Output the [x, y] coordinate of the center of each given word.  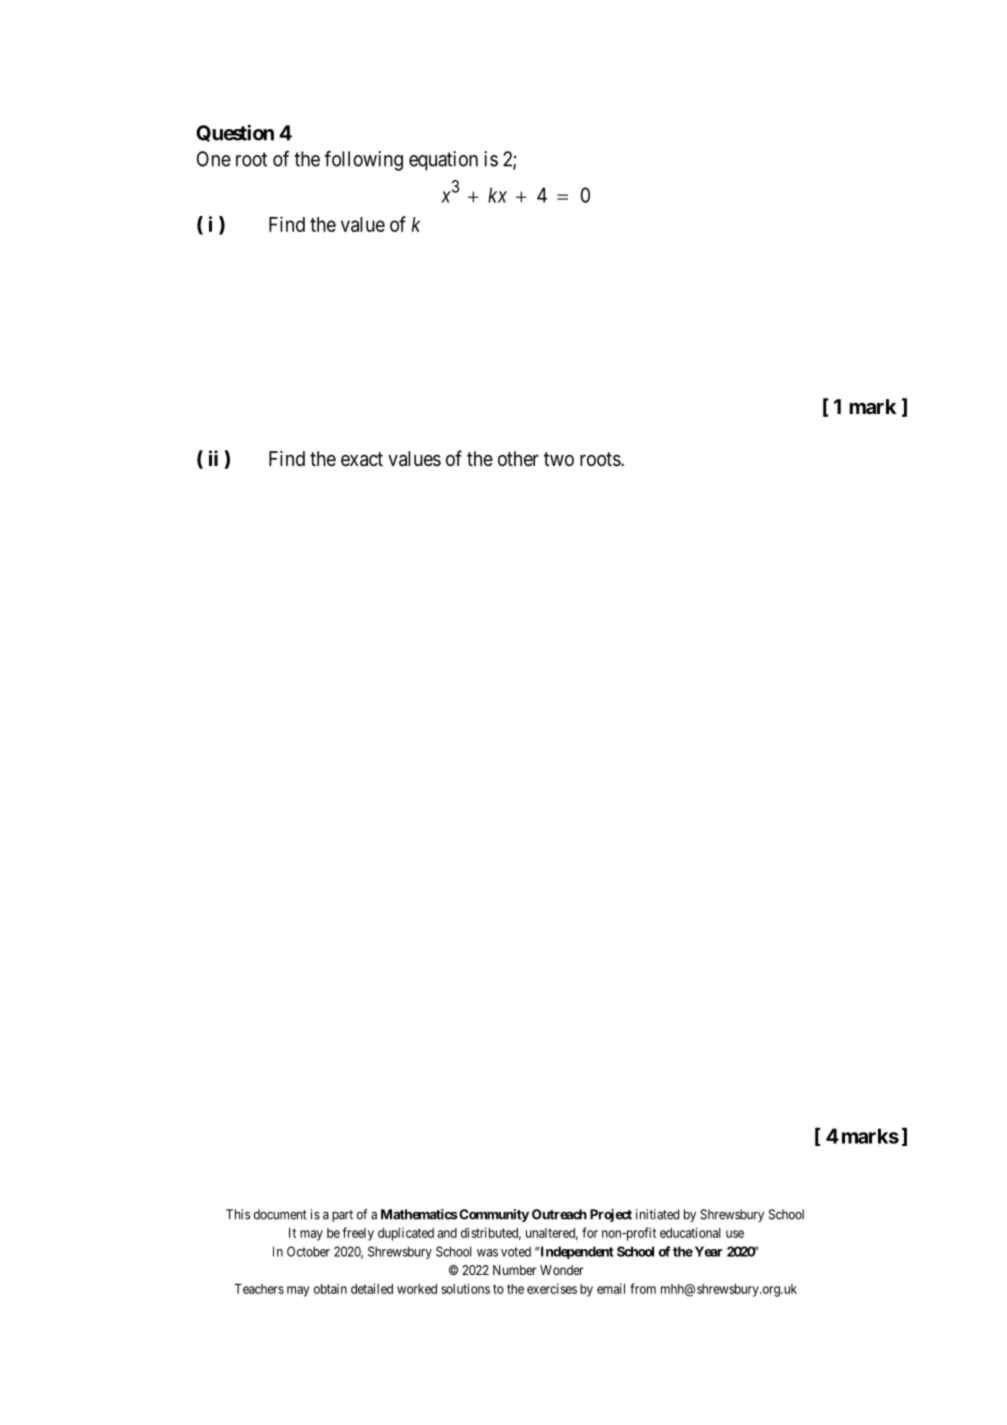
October [308, 1251]
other [518, 458]
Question [235, 133]
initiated [657, 1214]
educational [690, 1232]
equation [443, 161]
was [487, 1253]
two [559, 459]
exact [362, 459]
